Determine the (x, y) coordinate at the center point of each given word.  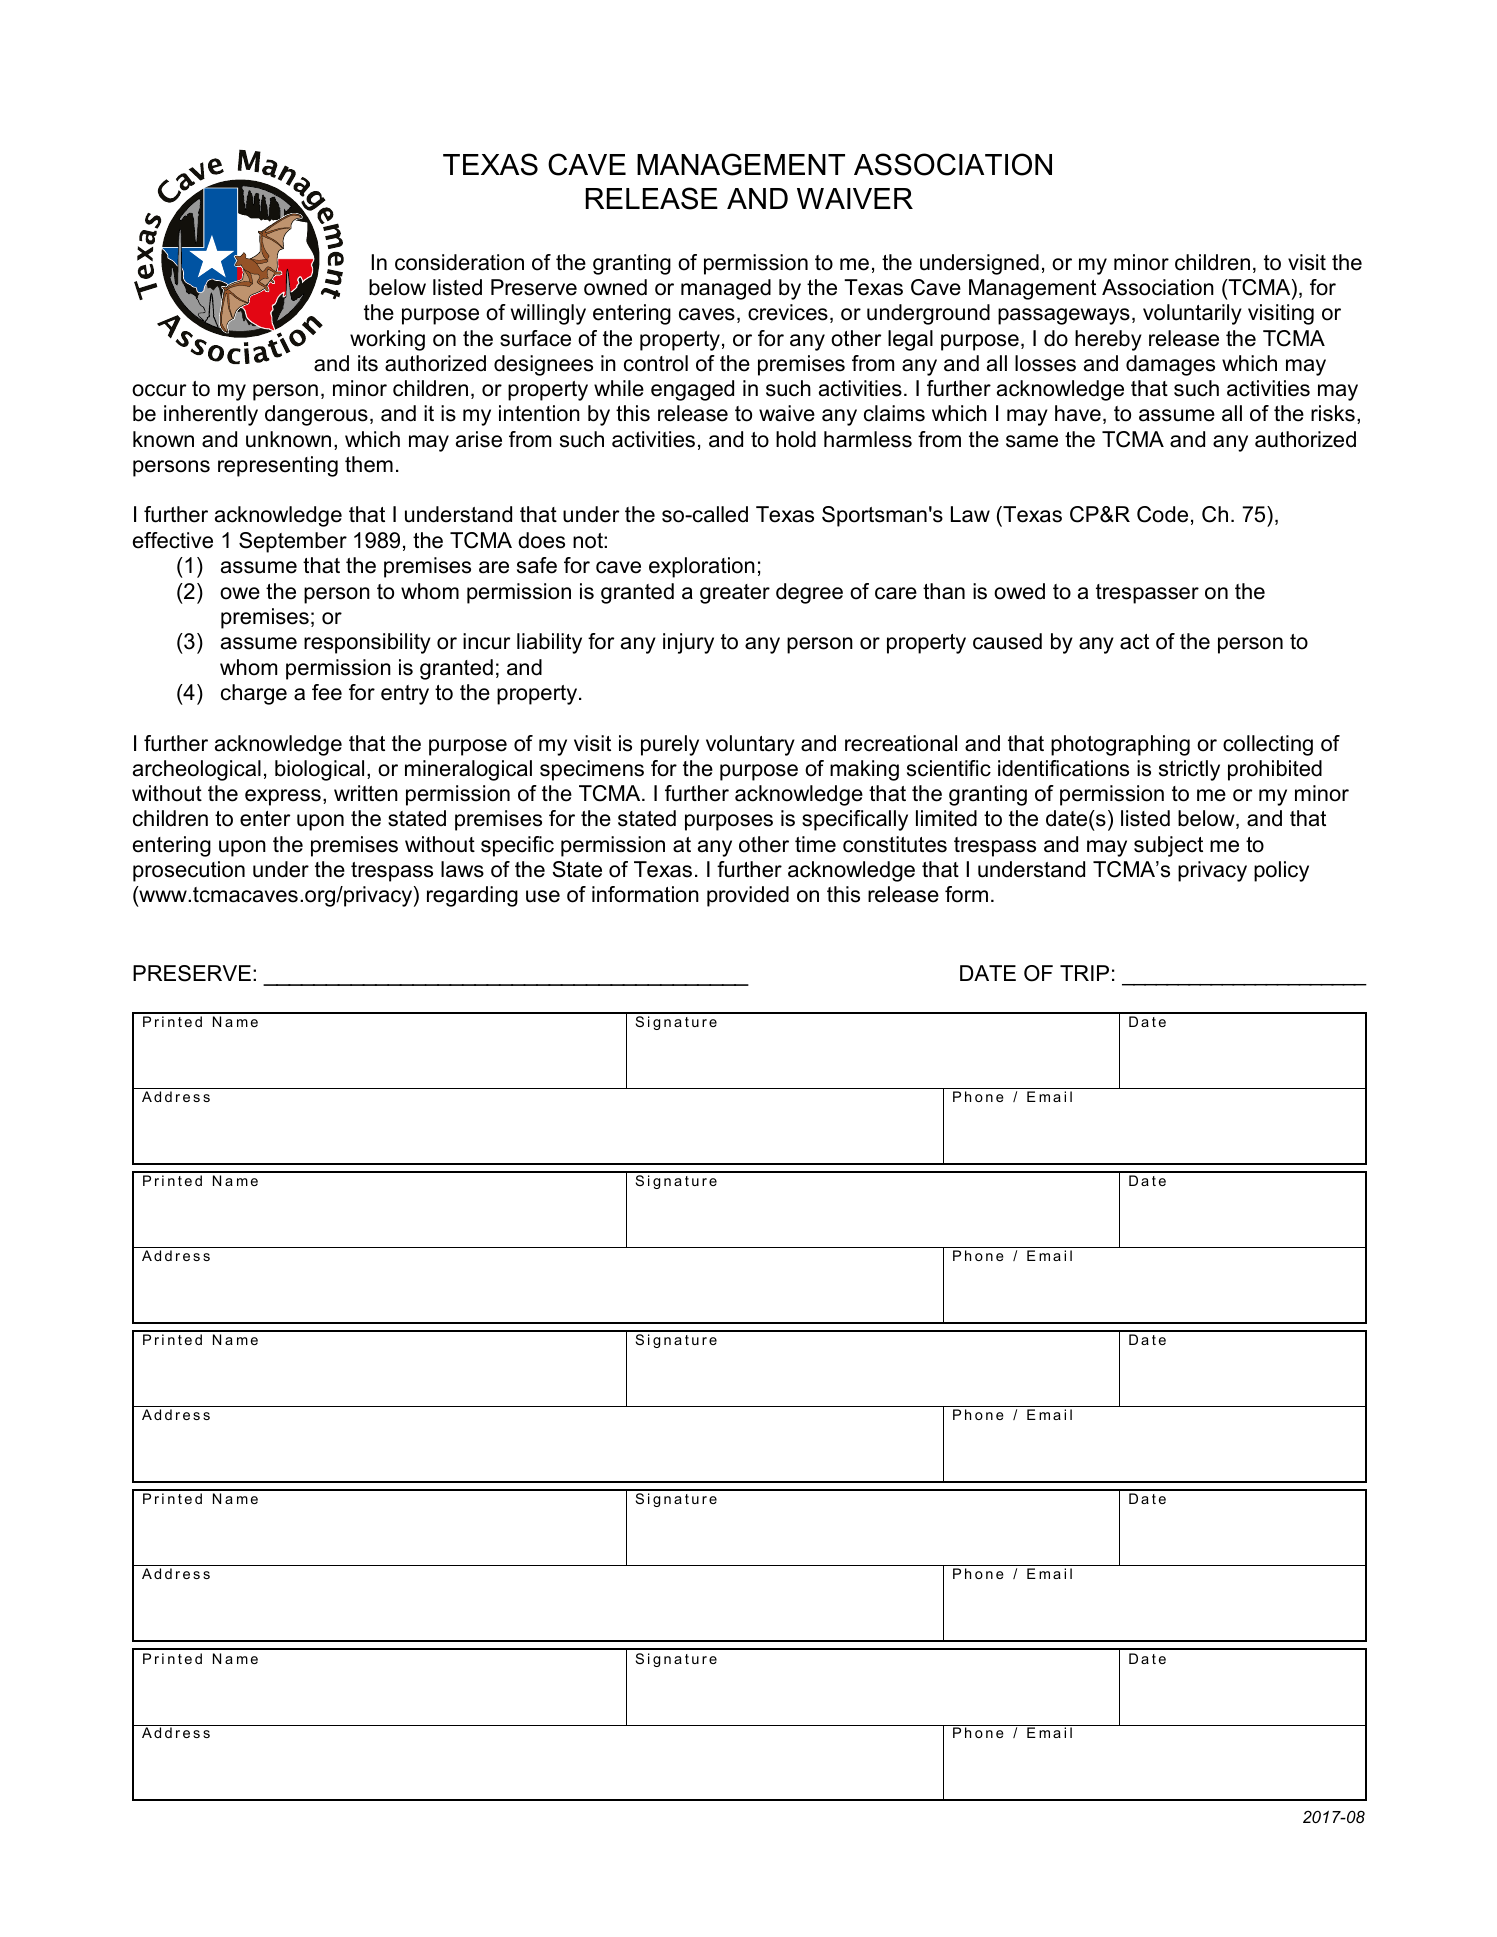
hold (796, 439)
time (815, 844)
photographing (1120, 745)
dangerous (316, 415)
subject (1168, 846)
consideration (459, 262)
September (293, 542)
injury (688, 643)
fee (327, 692)
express (283, 797)
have (1078, 413)
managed (726, 289)
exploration (702, 567)
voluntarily (1192, 314)
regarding (472, 896)
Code (1162, 514)
